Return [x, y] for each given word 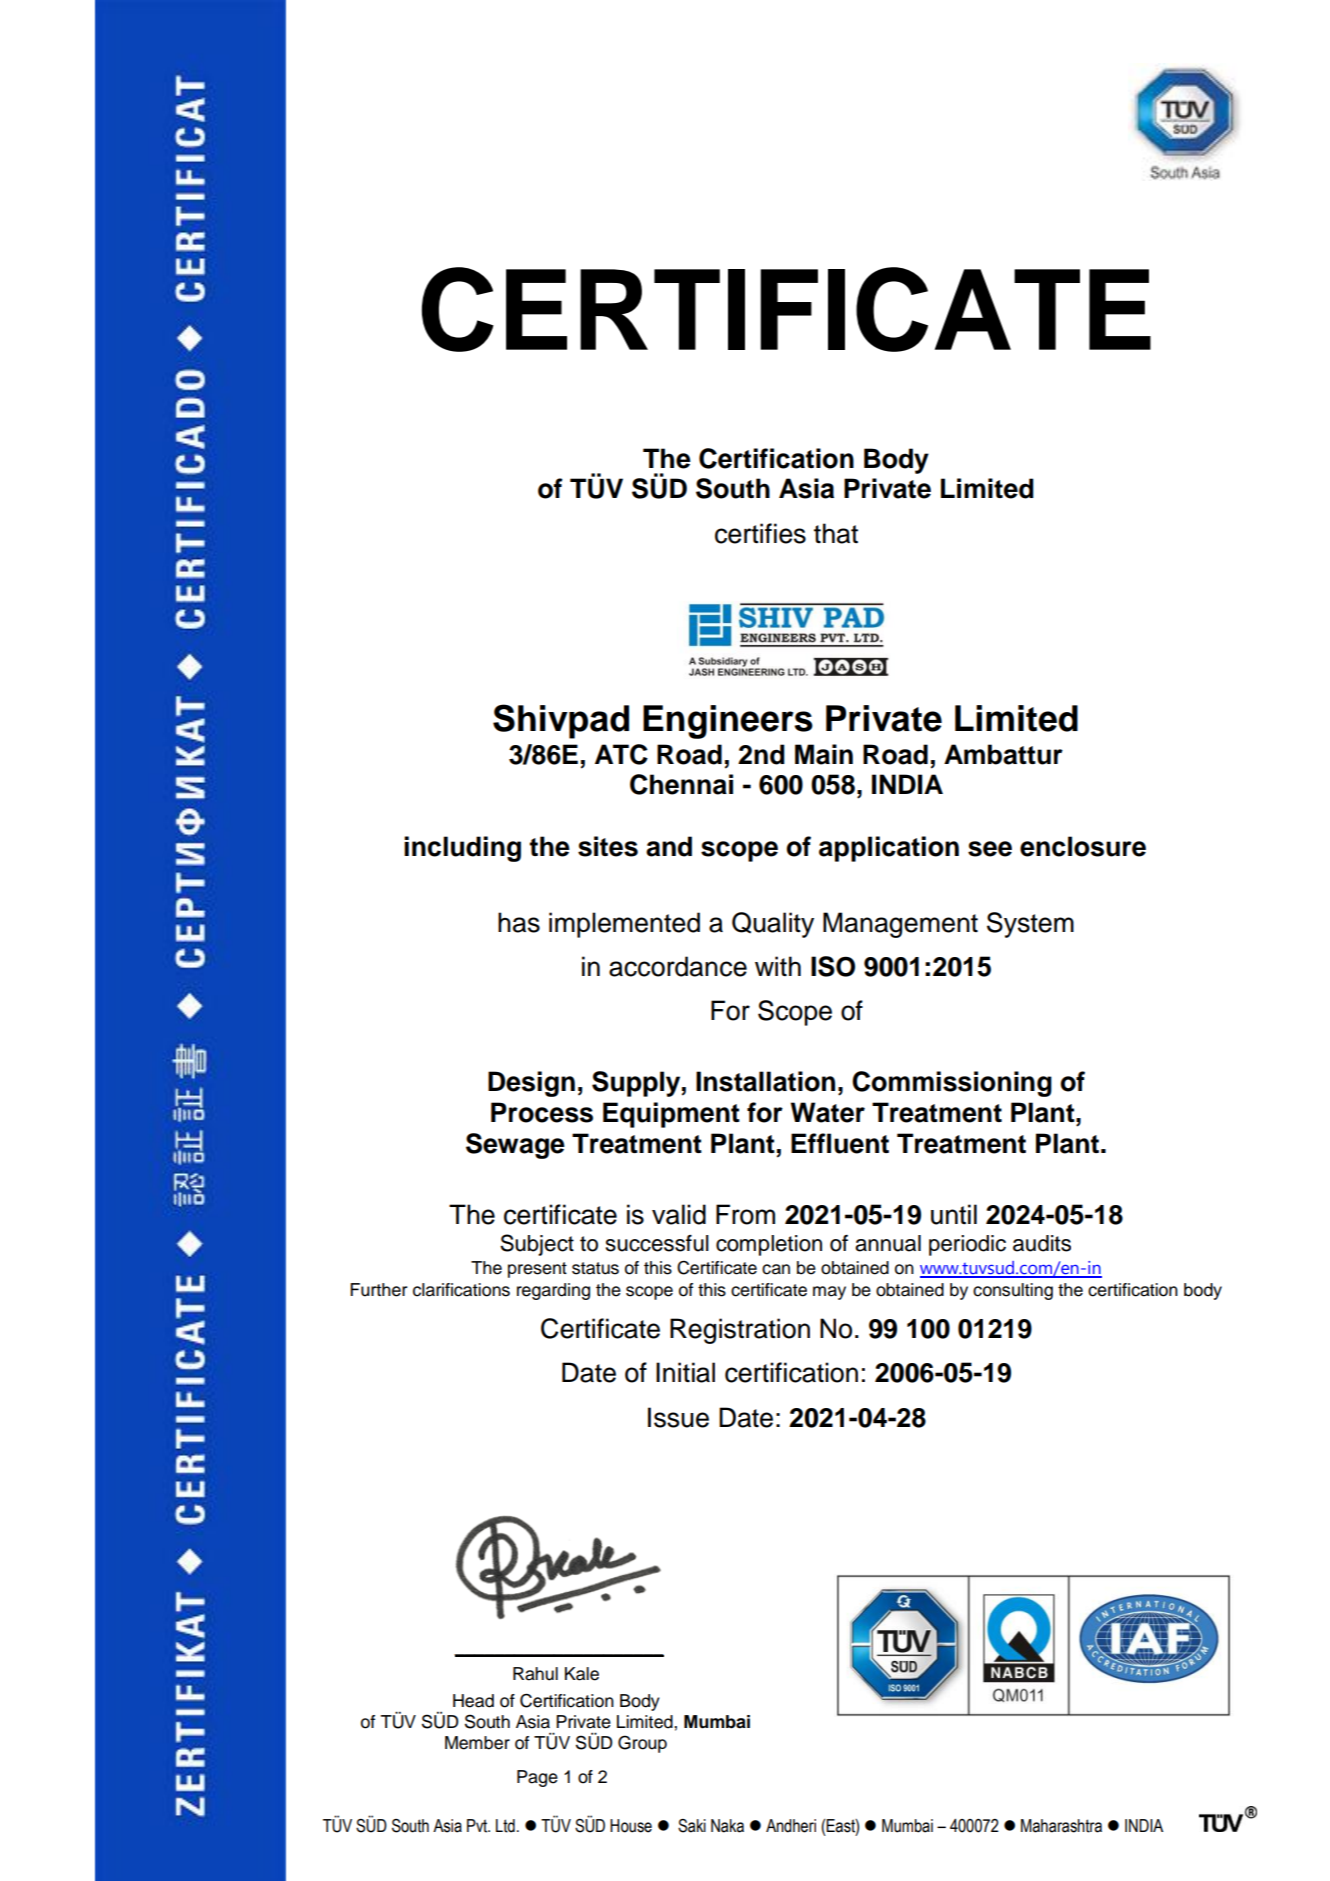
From [745, 1214]
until [954, 1214]
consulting [1013, 1291]
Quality [773, 925]
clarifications [461, 1290]
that [836, 533]
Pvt [478, 1826]
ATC [621, 754]
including [462, 849]
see [990, 849]
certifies [760, 533]
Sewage [515, 1146]
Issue [678, 1417]
